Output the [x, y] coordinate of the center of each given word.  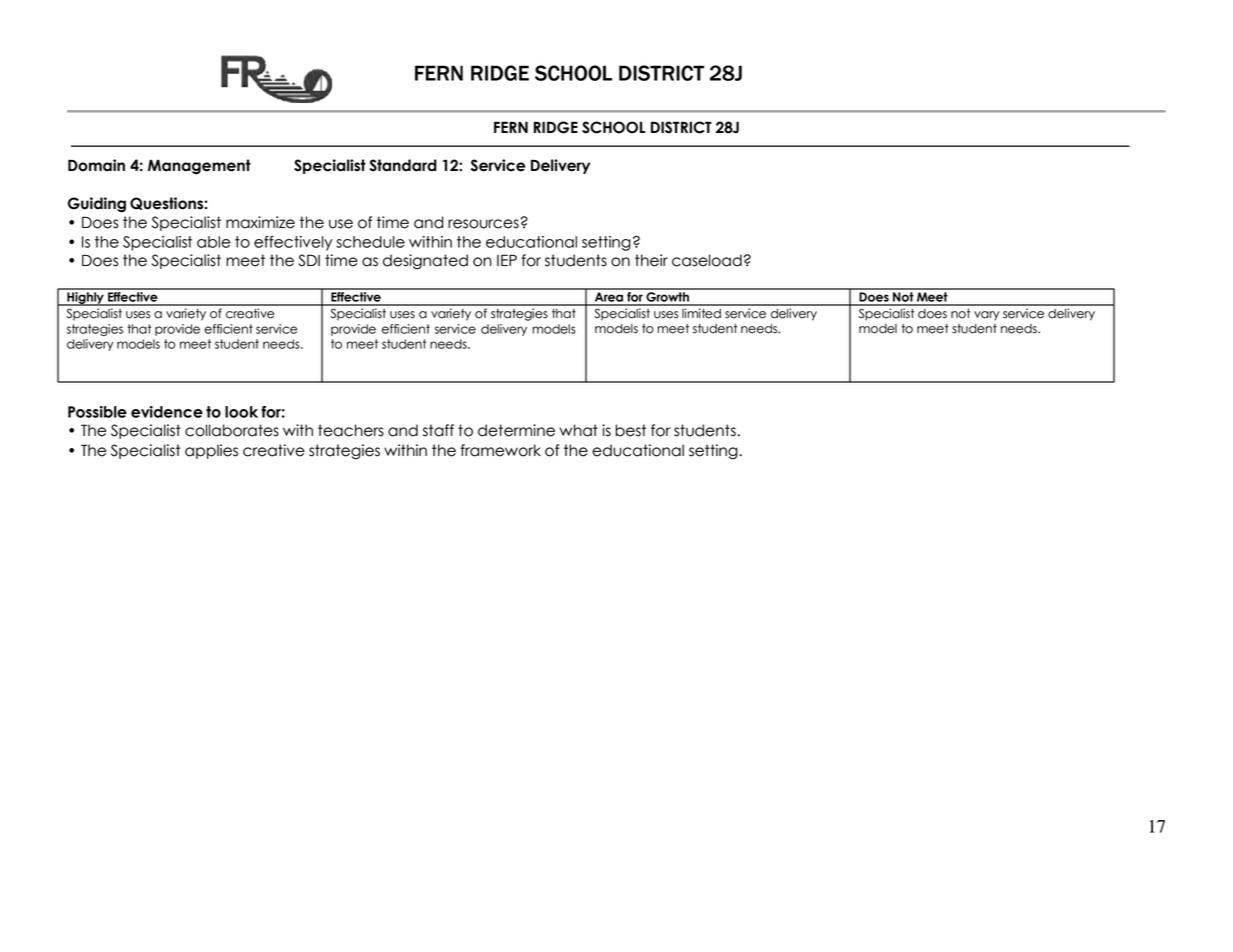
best [630, 430]
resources [483, 224]
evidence [167, 412]
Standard [403, 165]
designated [425, 262]
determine [516, 430]
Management [199, 166]
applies [211, 451]
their [651, 260]
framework [500, 450]
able [214, 242]
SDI [309, 260]
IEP [507, 260]
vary [987, 316]
